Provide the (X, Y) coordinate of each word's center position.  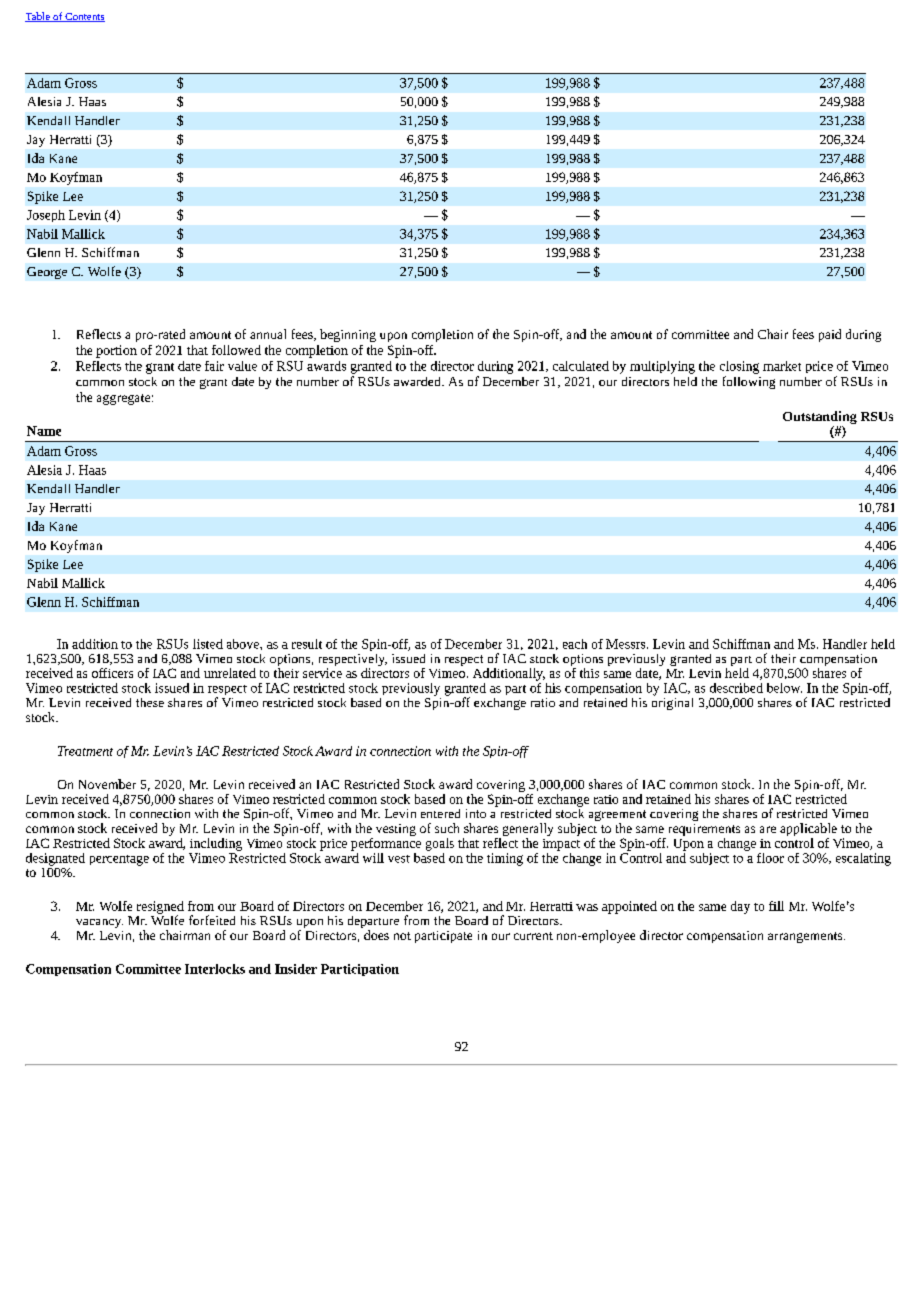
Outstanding (820, 417)
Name (44, 431)
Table (38, 17)
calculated (581, 366)
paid (830, 335)
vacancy (99, 923)
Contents (84, 17)
